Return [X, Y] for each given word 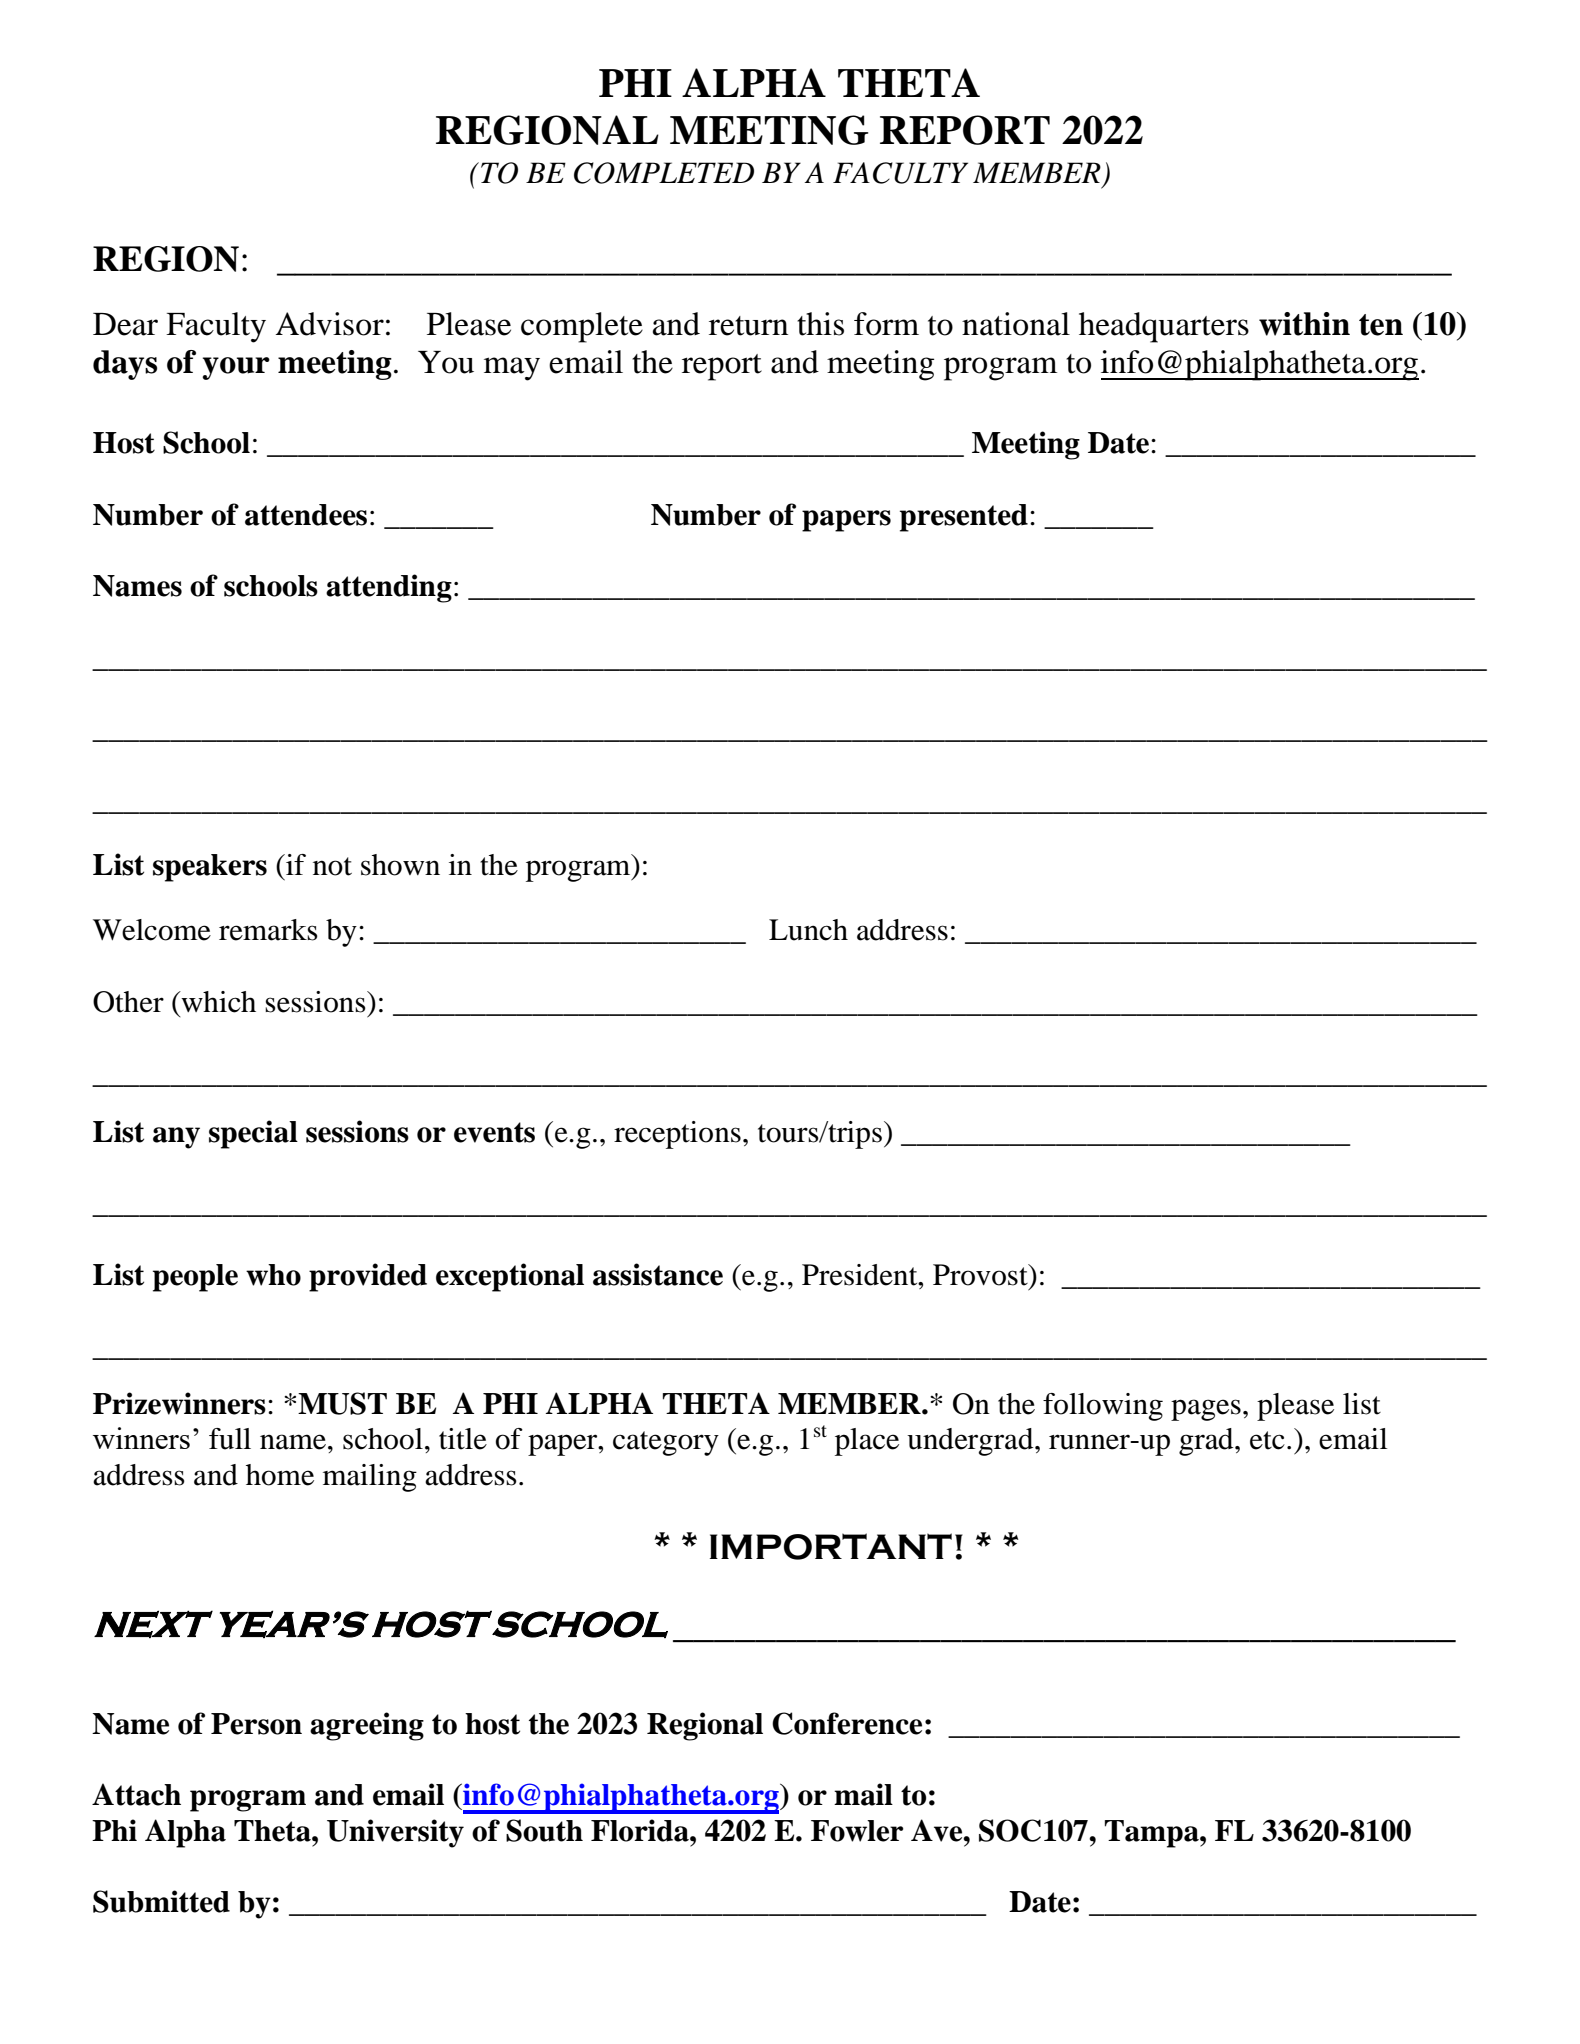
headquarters [1164, 327]
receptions [677, 1135]
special [253, 1134]
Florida [641, 1830]
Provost [981, 1275]
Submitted [161, 1901]
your [236, 368]
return [748, 326]
